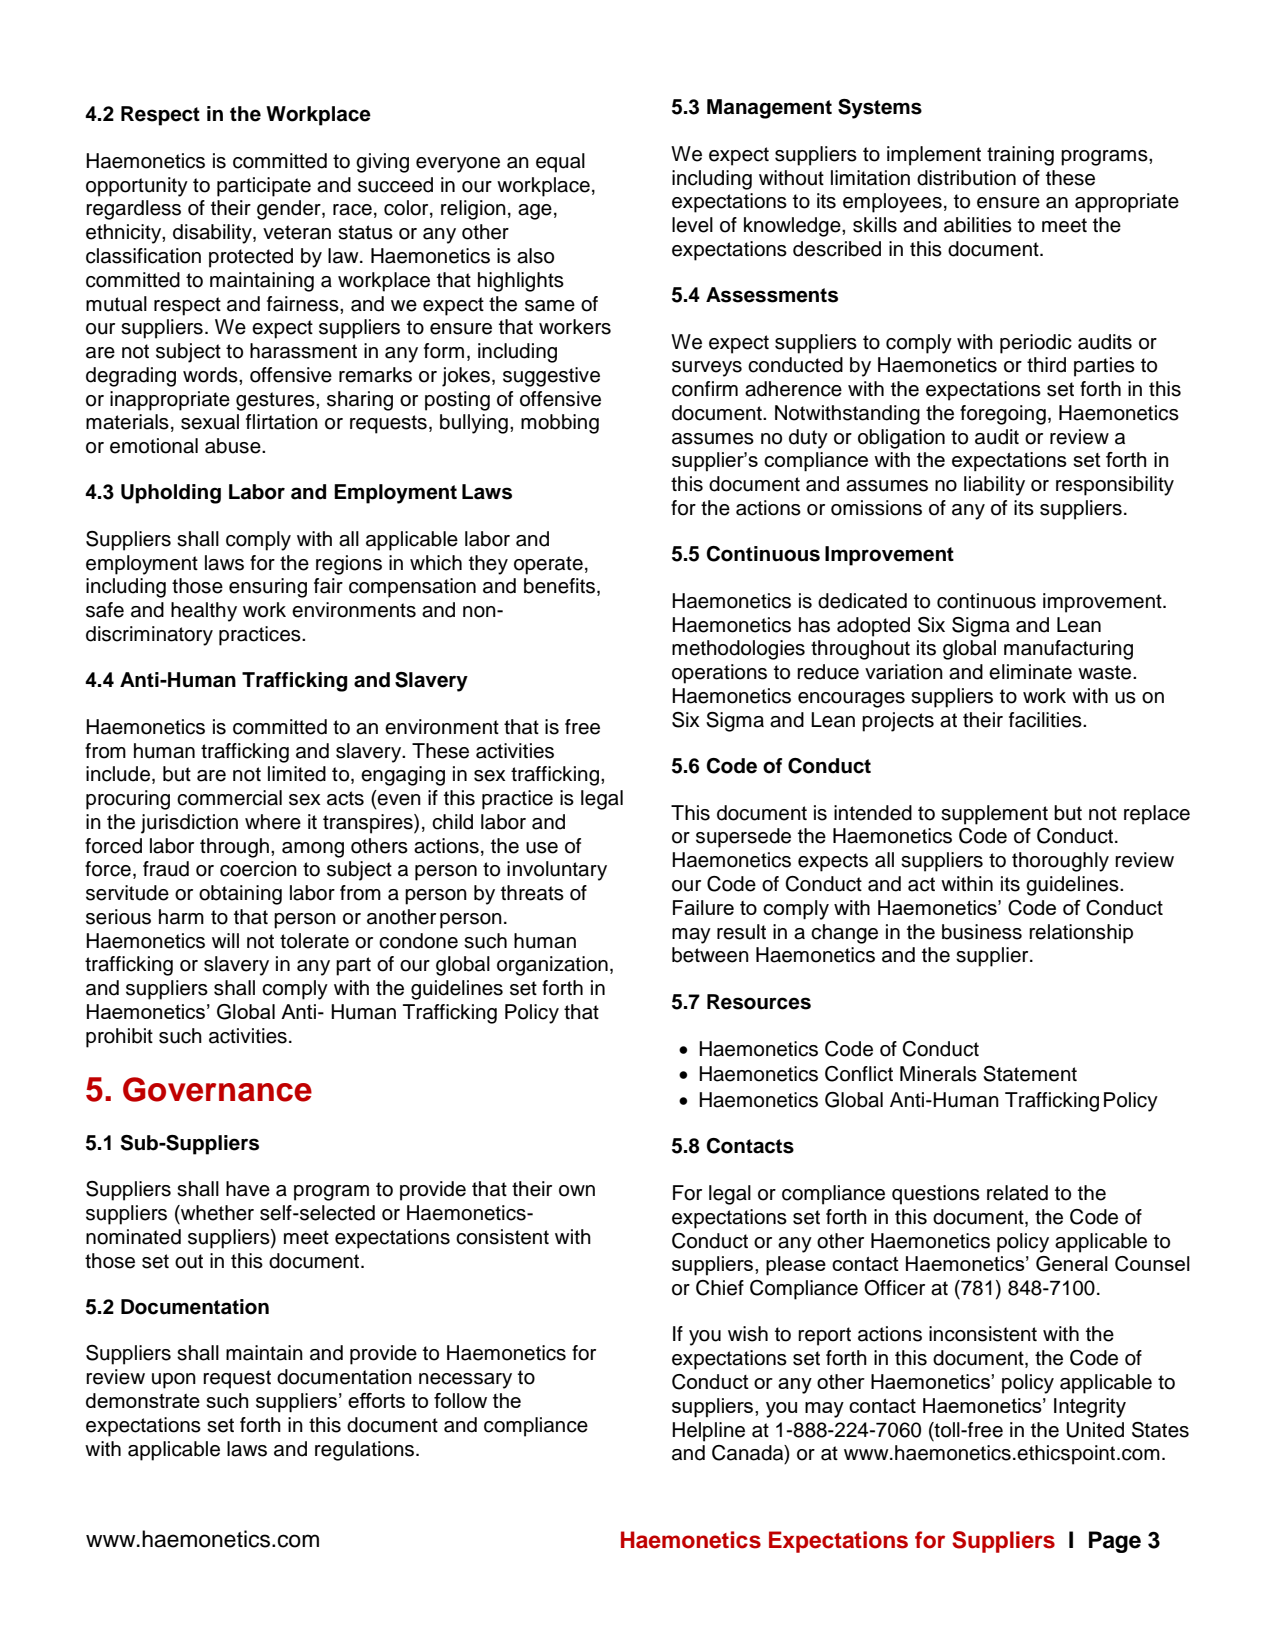 The height and width of the document is (1637, 1265). I want to click on Helpline, so click(708, 1432).
